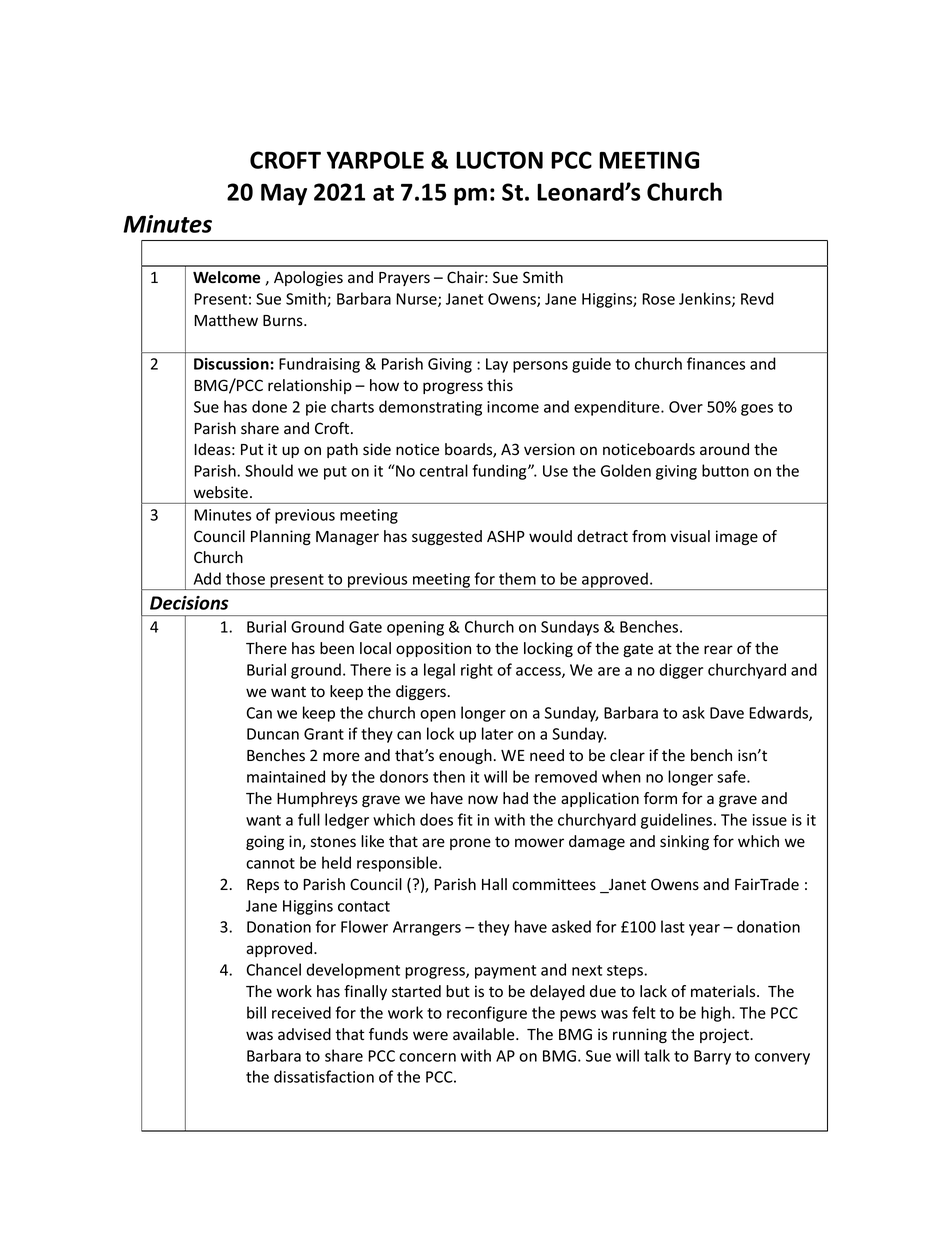 The height and width of the document is (1233, 952). What do you see at coordinates (477, 671) in the document?
I see `right` at bounding box center [477, 671].
